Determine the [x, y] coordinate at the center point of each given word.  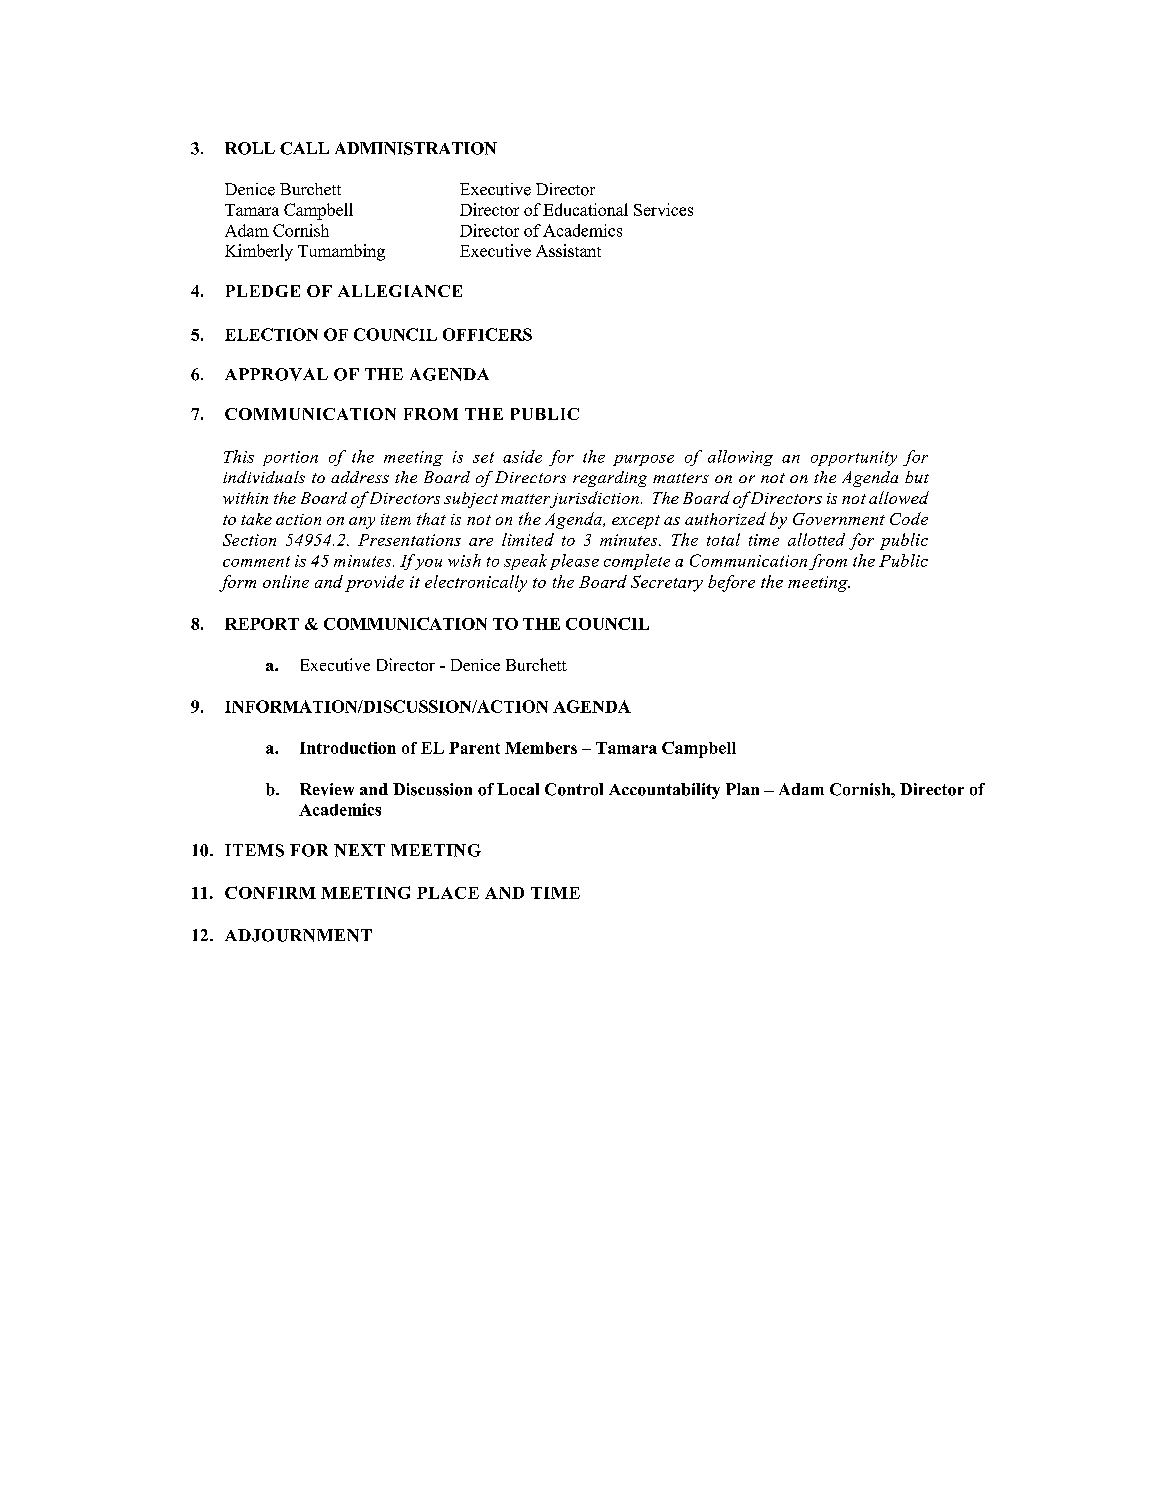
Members [541, 748]
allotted [816, 539]
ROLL [250, 148]
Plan [742, 789]
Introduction [348, 748]
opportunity [854, 458]
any [362, 523]
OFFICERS [487, 334]
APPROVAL [276, 374]
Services [663, 209]
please [574, 562]
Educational [585, 209]
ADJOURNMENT [298, 935]
